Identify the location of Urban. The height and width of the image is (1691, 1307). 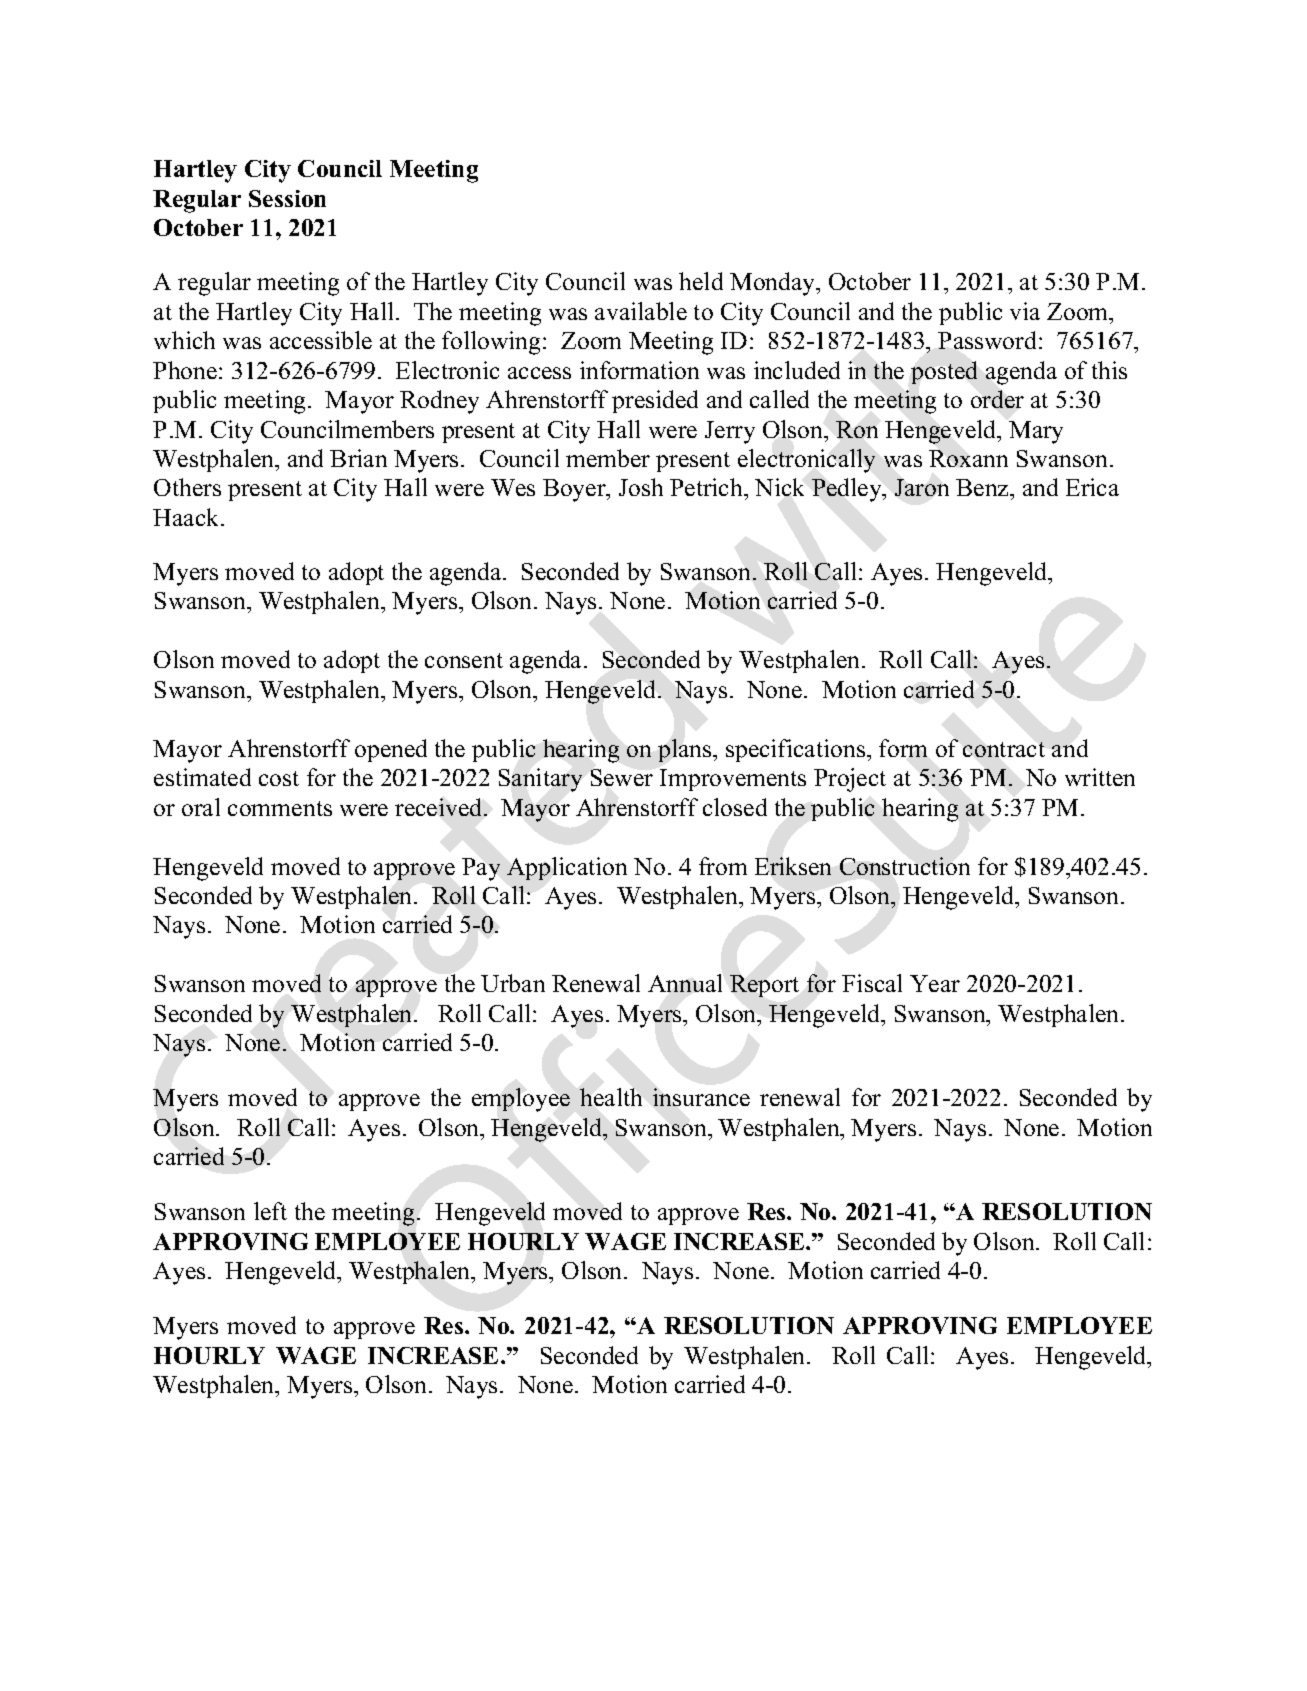
(513, 983).
